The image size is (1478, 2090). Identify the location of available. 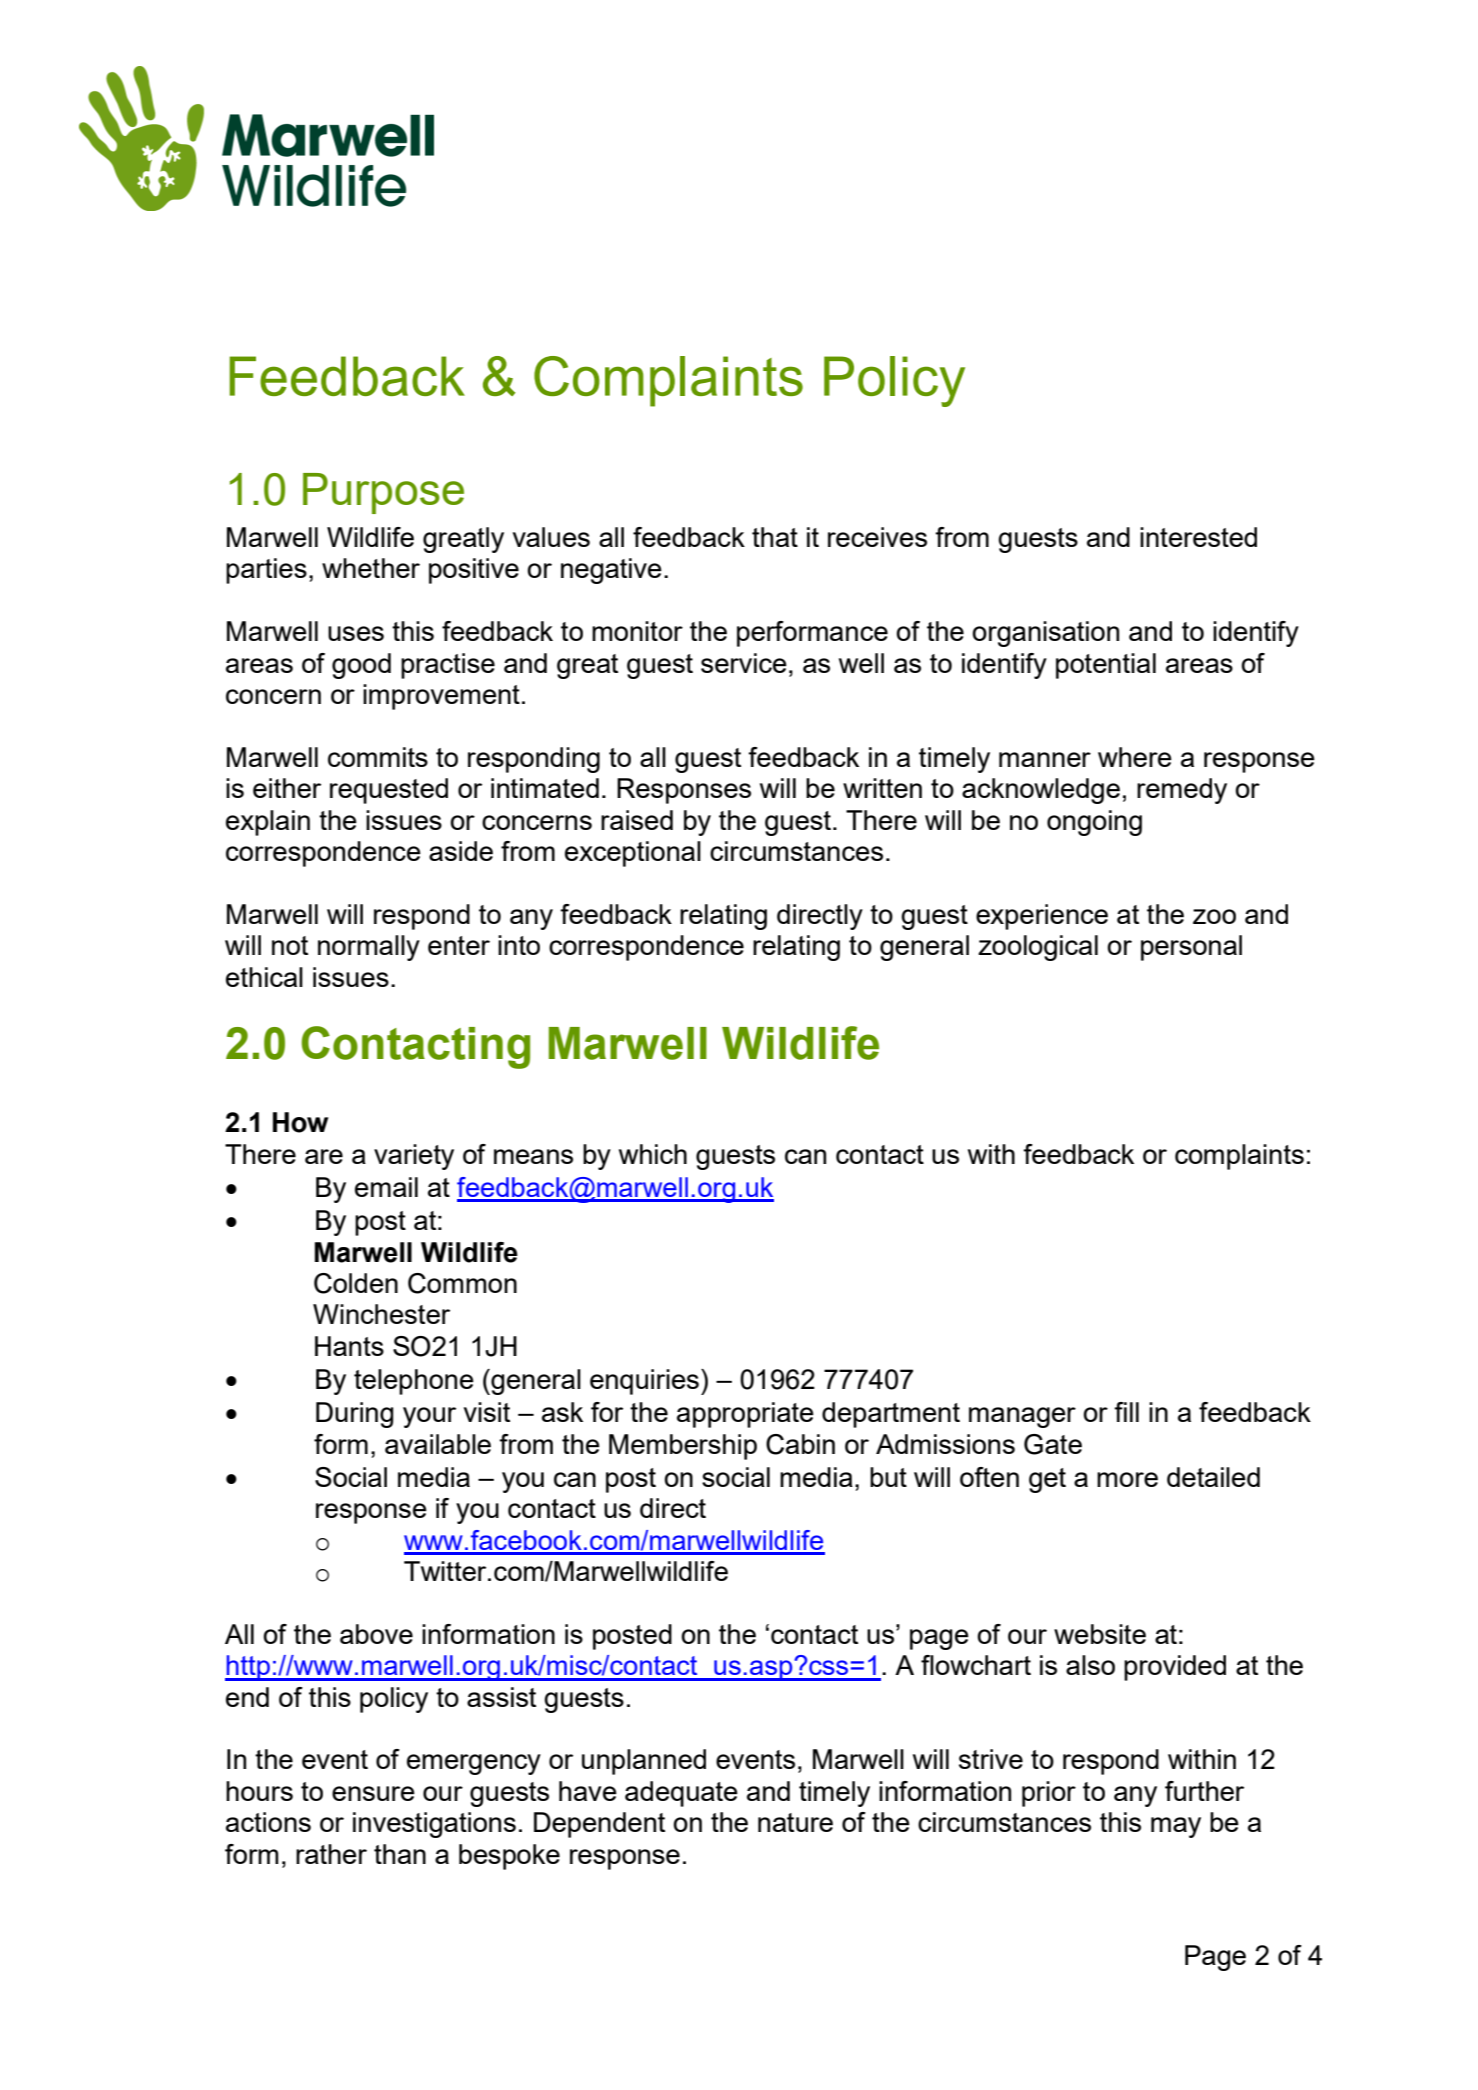
(438, 1444).
